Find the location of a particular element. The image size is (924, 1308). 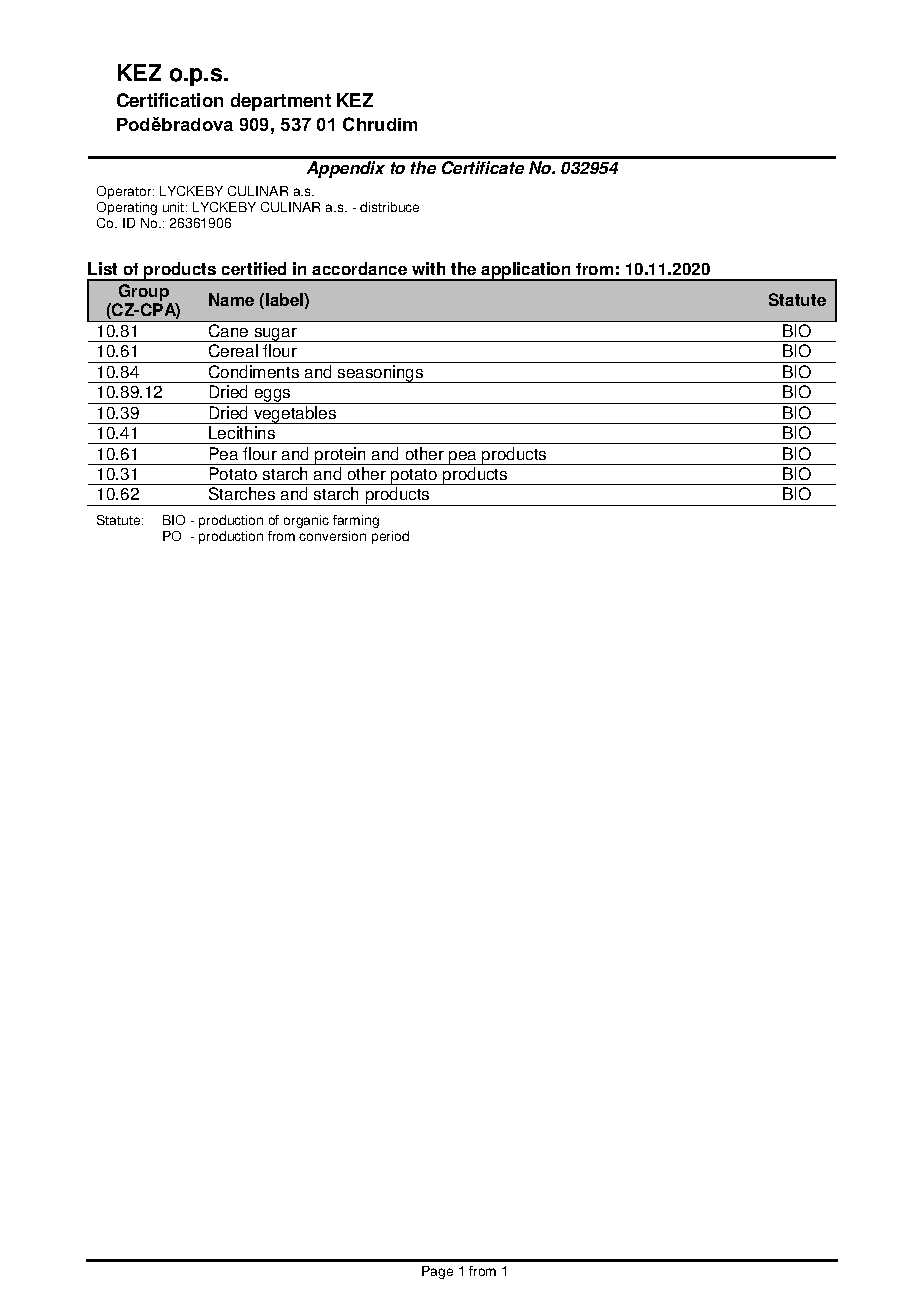

organic is located at coordinates (306, 521).
